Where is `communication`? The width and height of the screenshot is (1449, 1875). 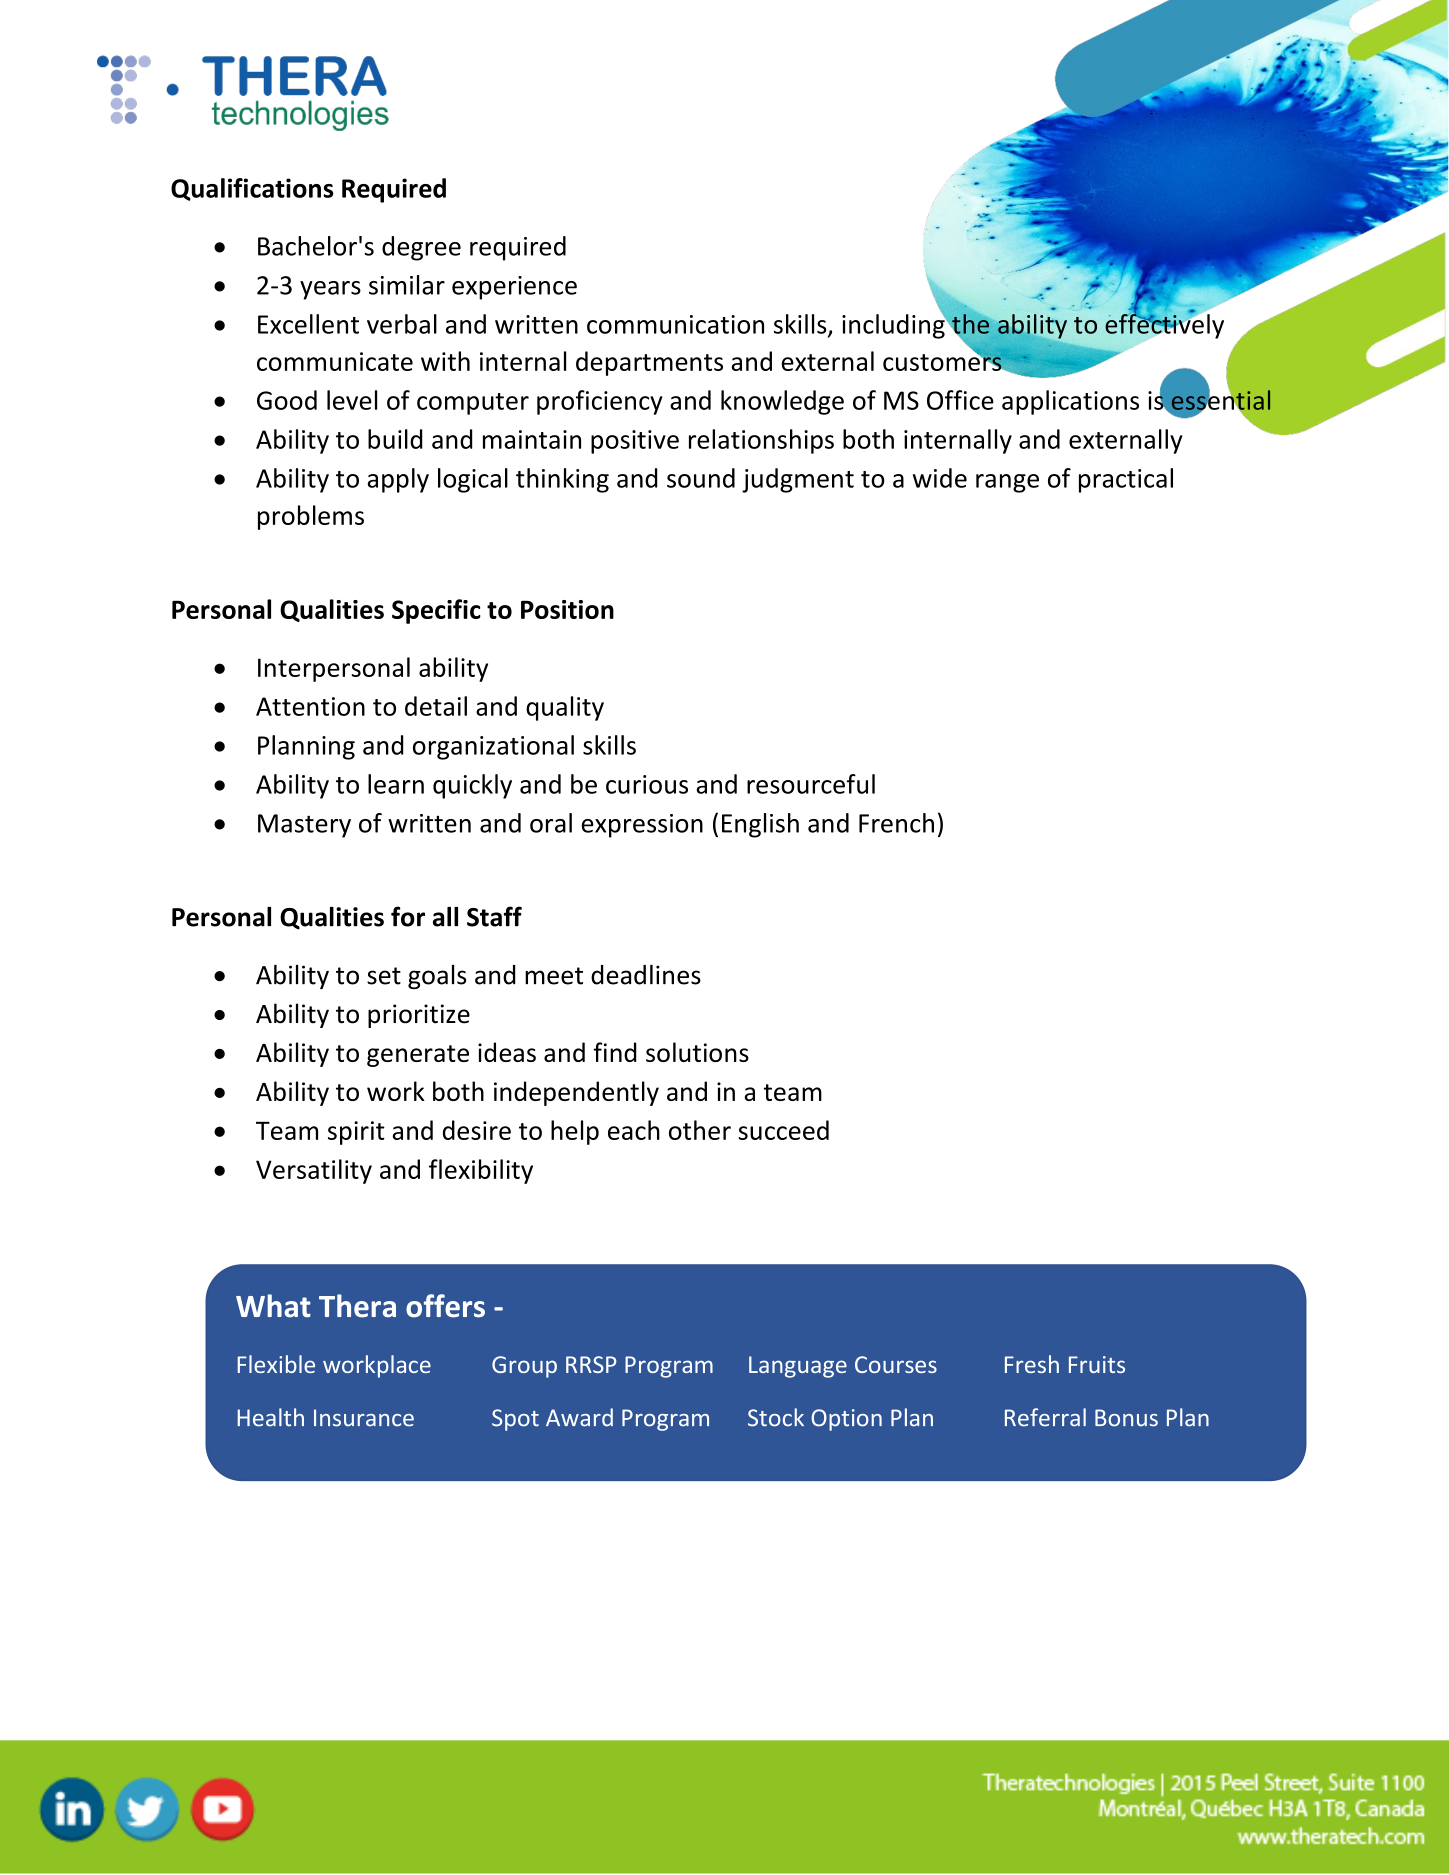
communication is located at coordinates (675, 324).
